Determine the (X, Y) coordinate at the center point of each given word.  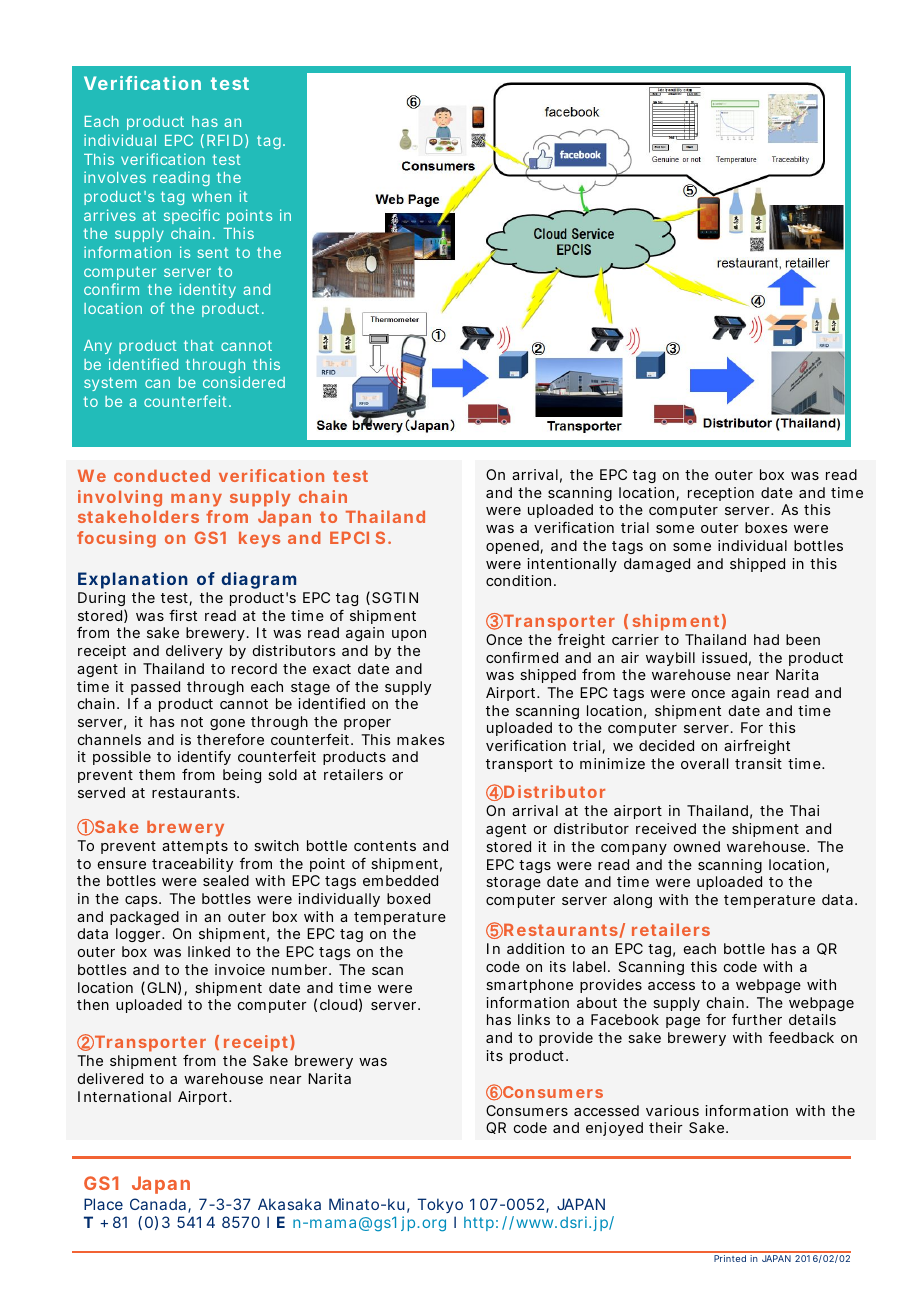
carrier (635, 639)
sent (213, 252)
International (124, 1096)
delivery (194, 652)
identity (208, 290)
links (534, 1019)
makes (421, 739)
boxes (766, 527)
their (666, 1127)
